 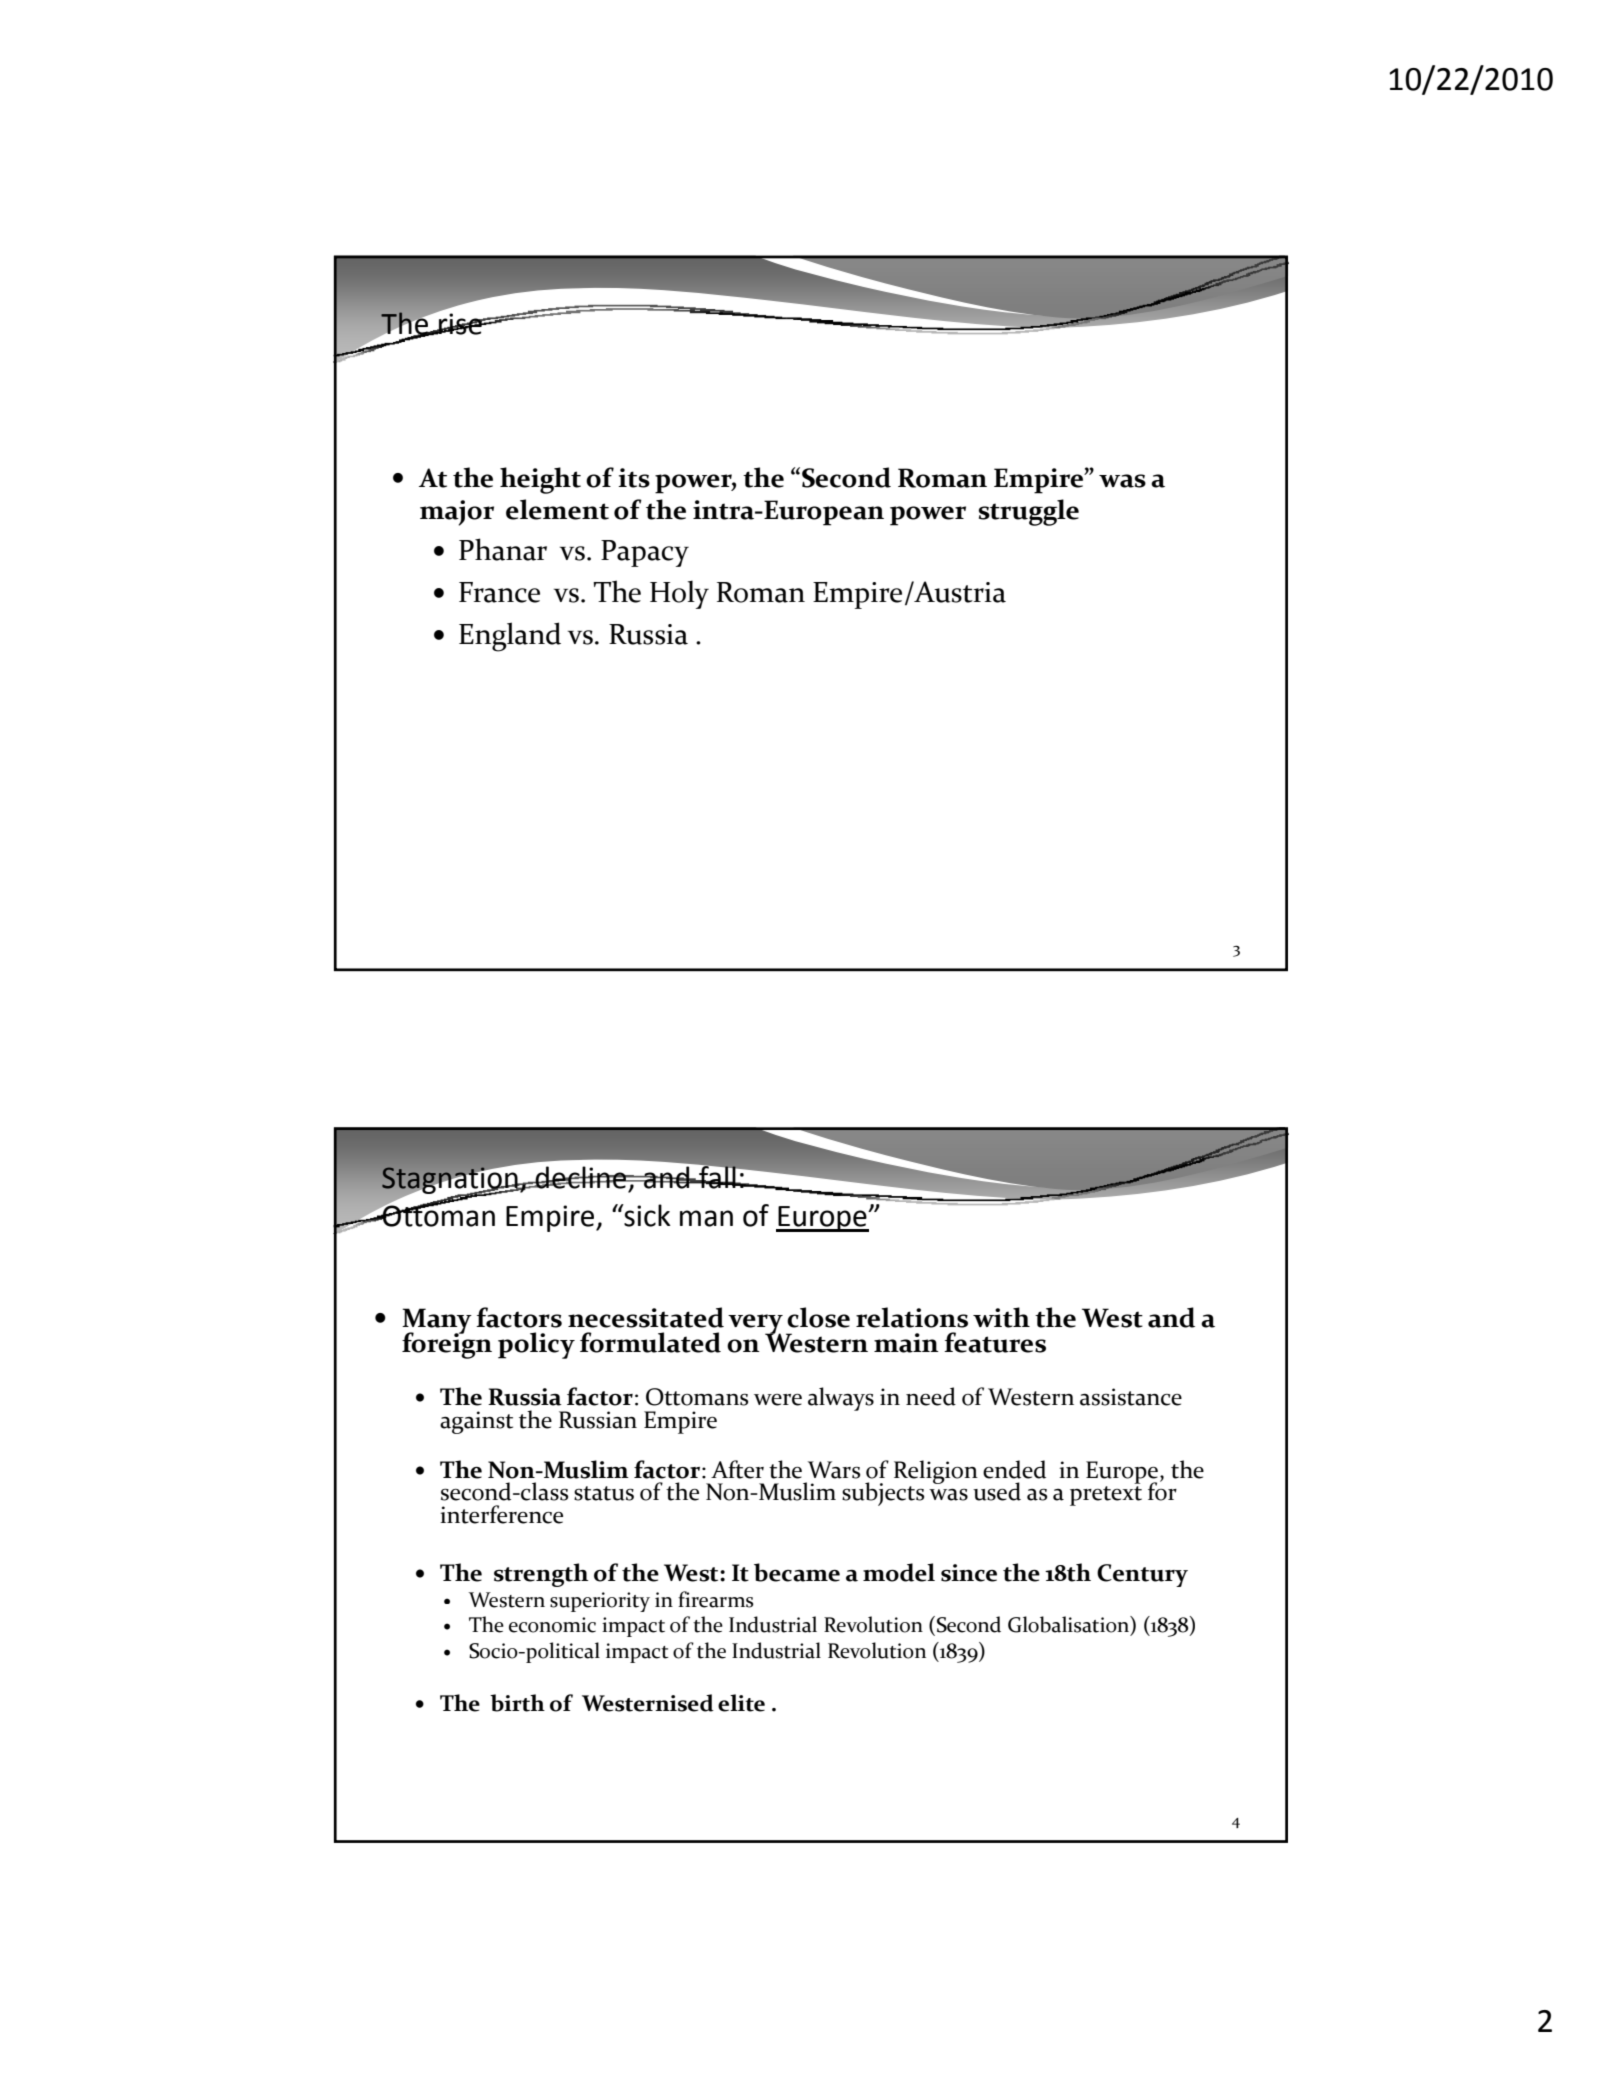 I want to click on its, so click(x=634, y=478).
